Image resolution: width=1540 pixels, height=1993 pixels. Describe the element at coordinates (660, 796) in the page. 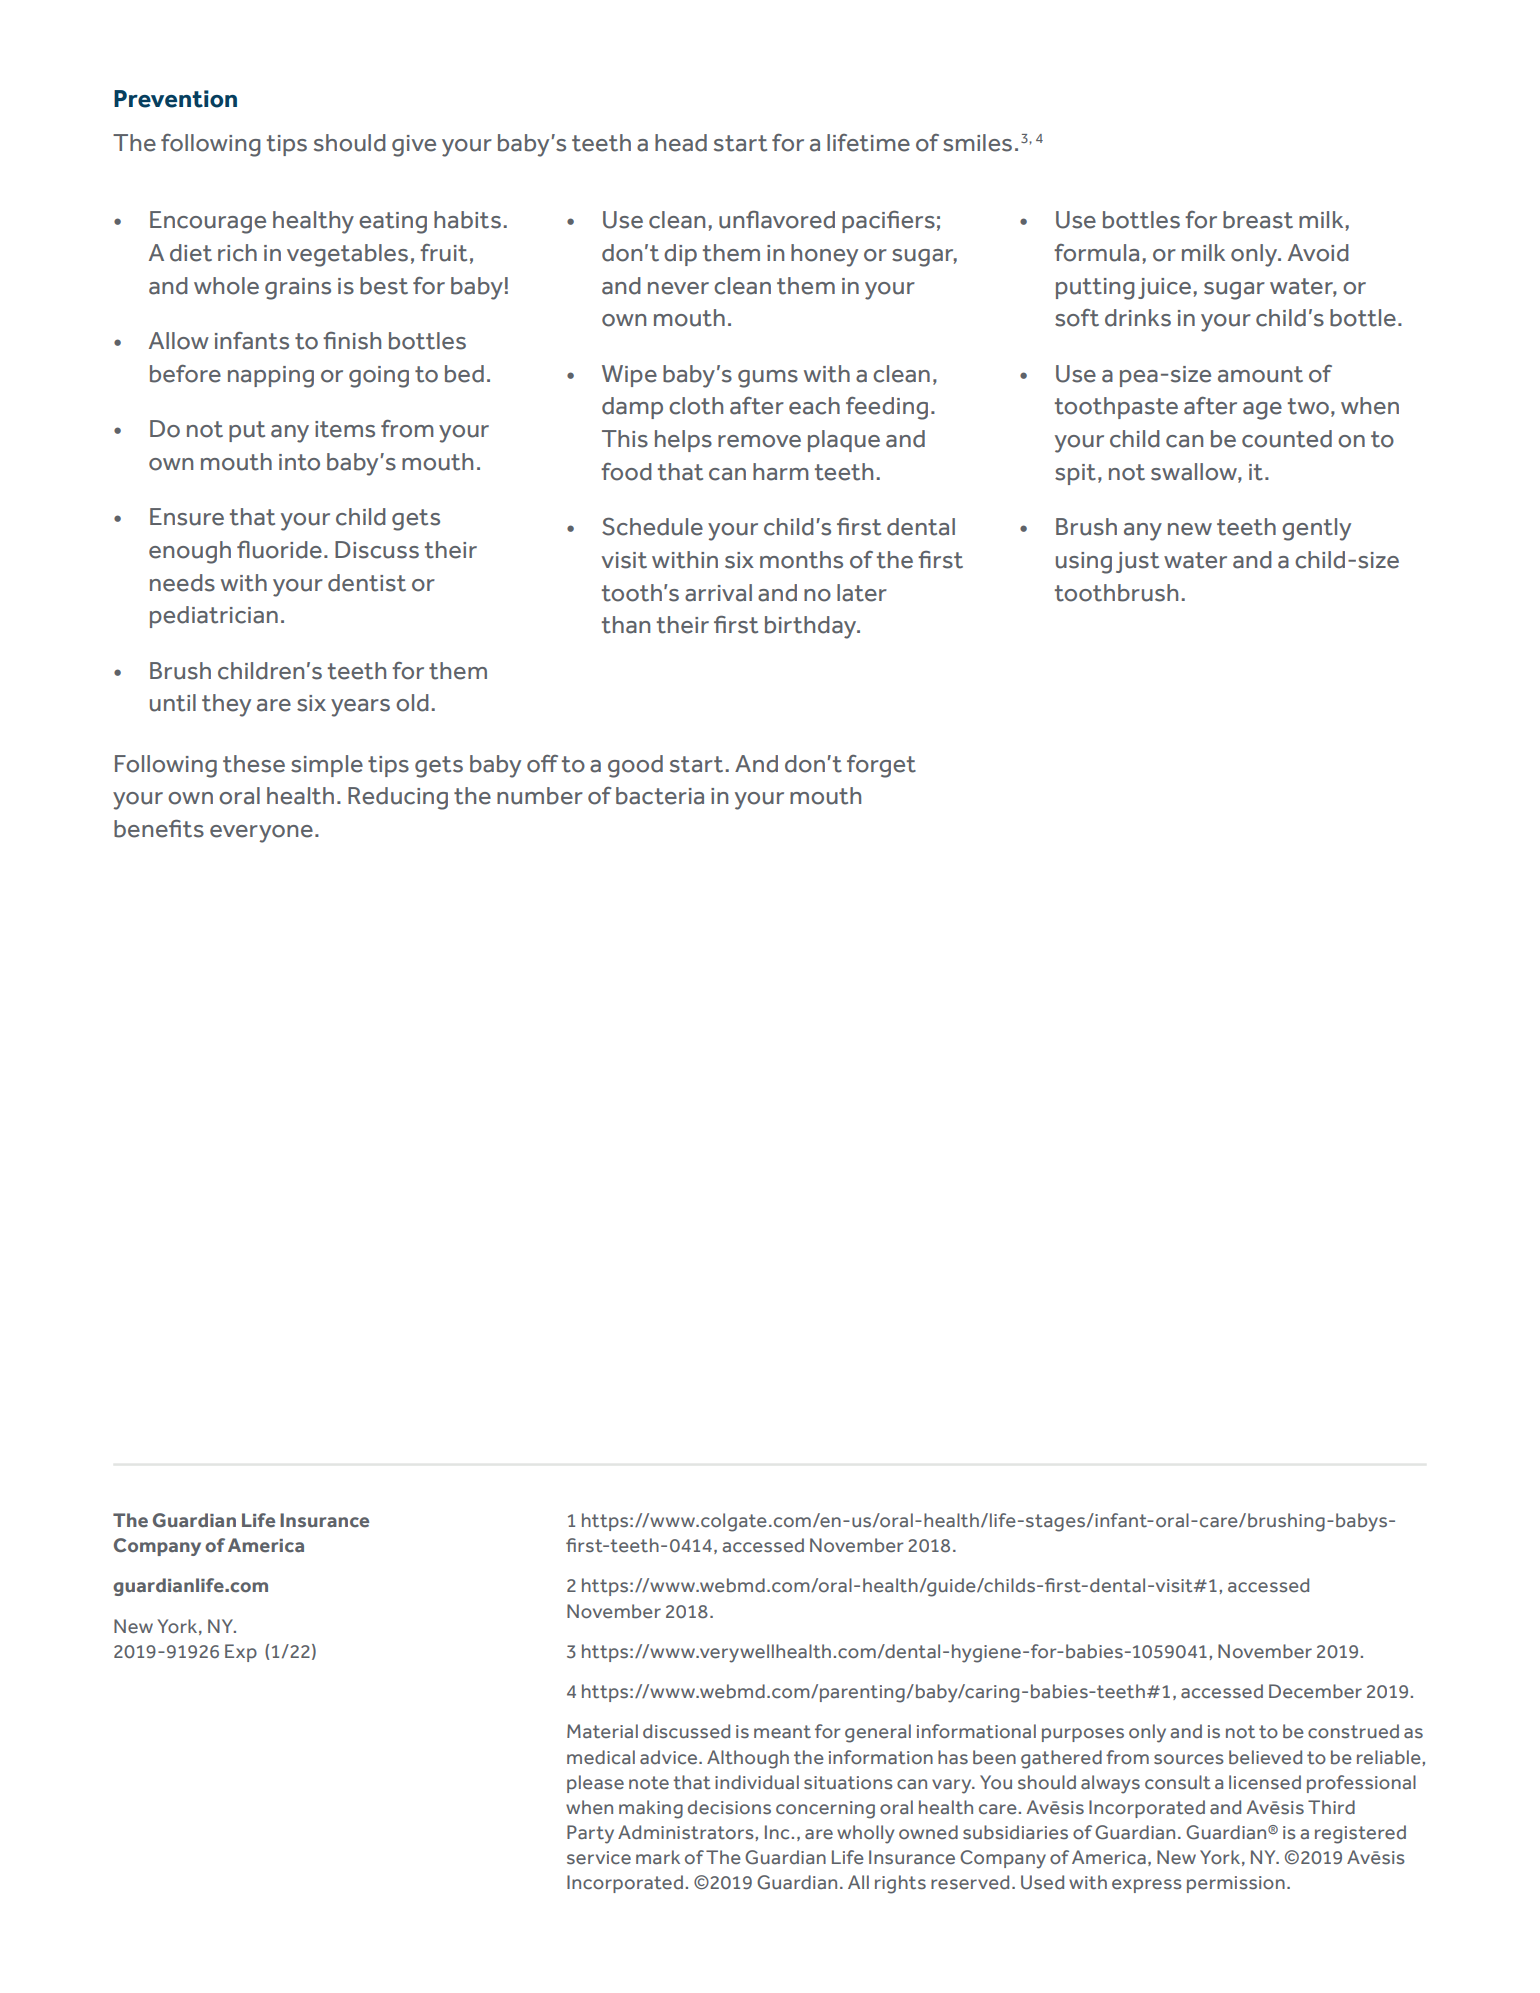

I see `bacteria` at that location.
